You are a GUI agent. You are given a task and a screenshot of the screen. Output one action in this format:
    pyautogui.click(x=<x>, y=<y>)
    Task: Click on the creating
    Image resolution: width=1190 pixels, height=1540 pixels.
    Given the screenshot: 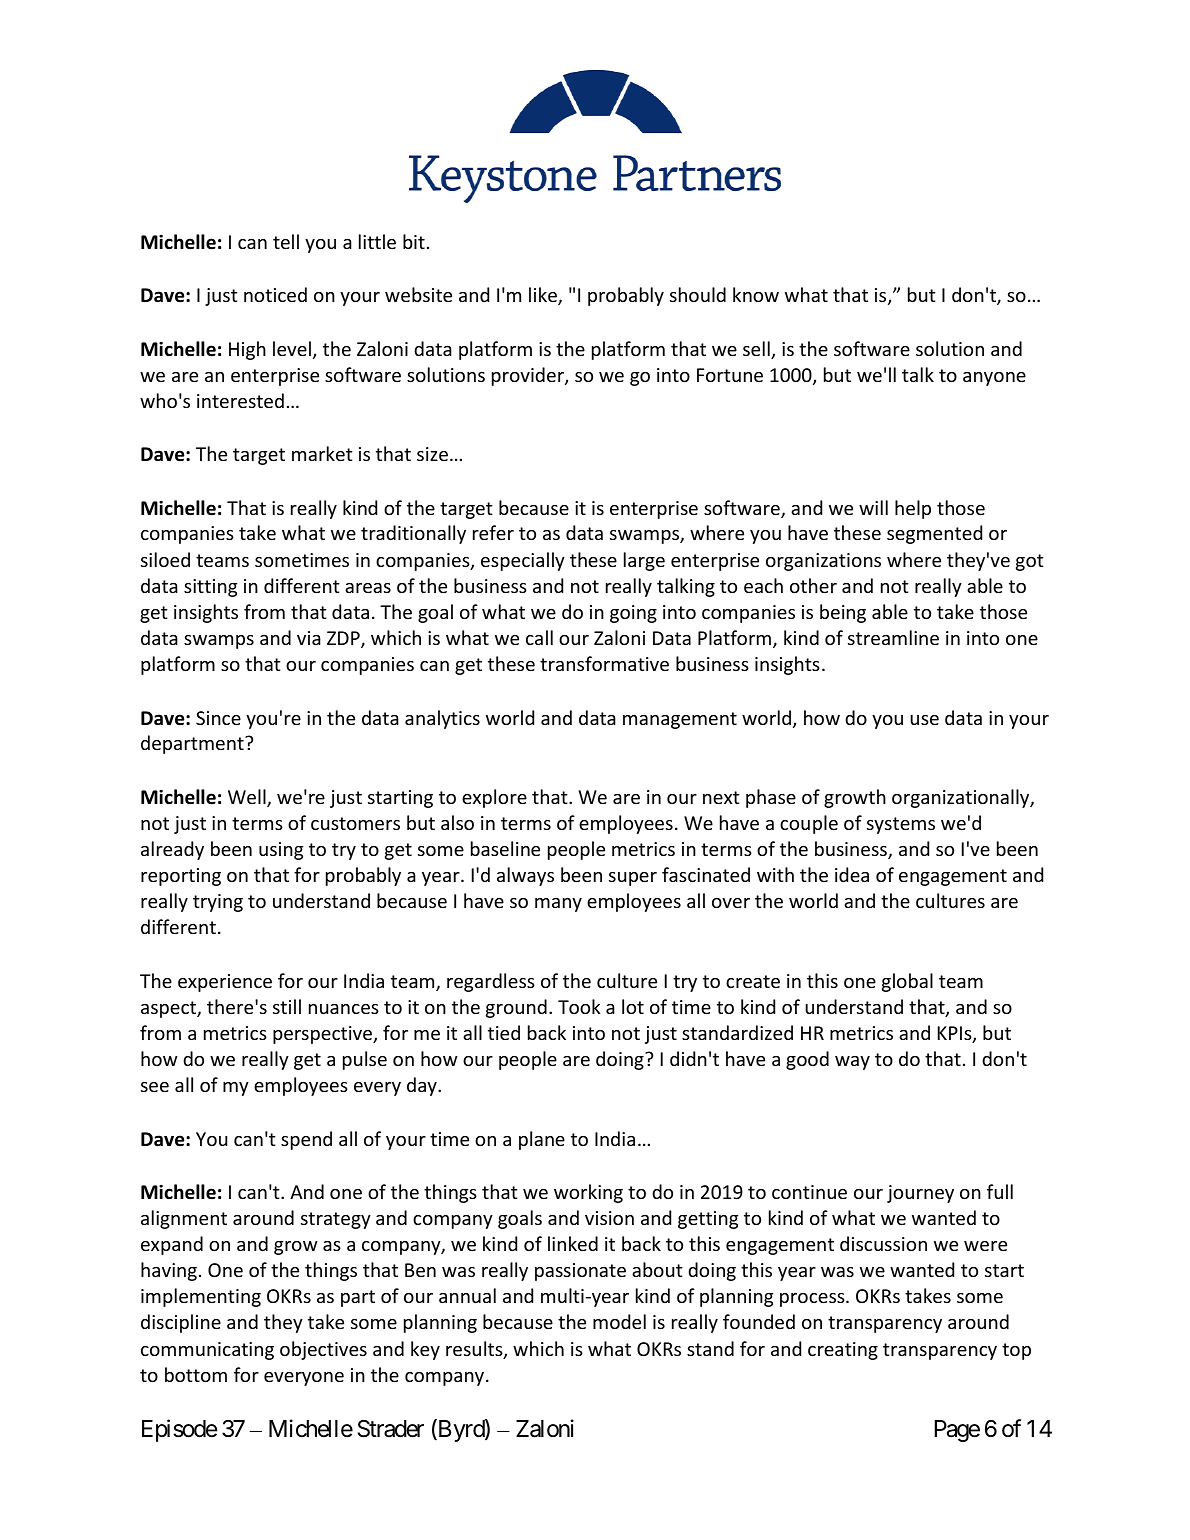 What is the action you would take?
    pyautogui.click(x=843, y=1351)
